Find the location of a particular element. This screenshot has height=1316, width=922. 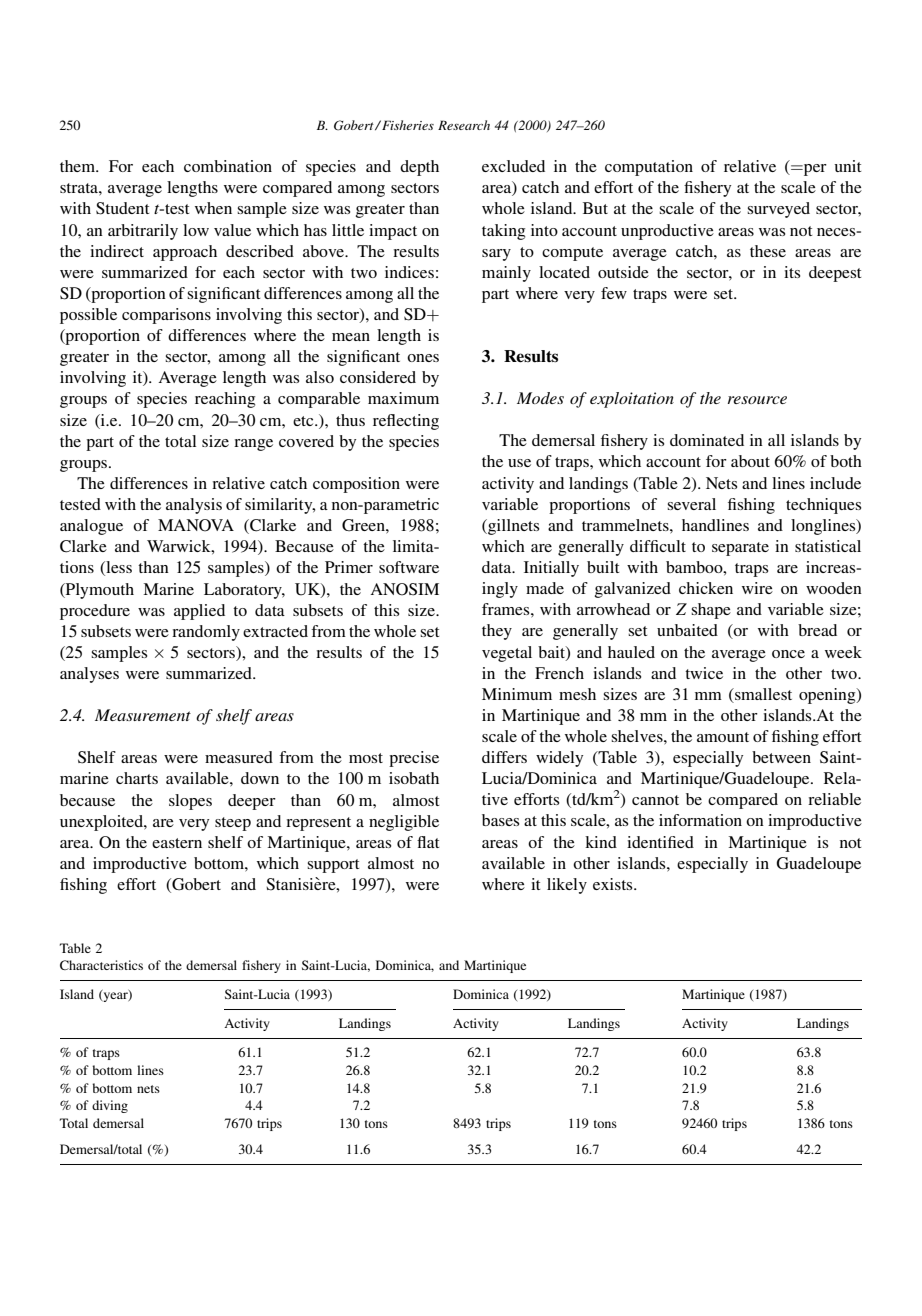

Measurement is located at coordinates (143, 715).
